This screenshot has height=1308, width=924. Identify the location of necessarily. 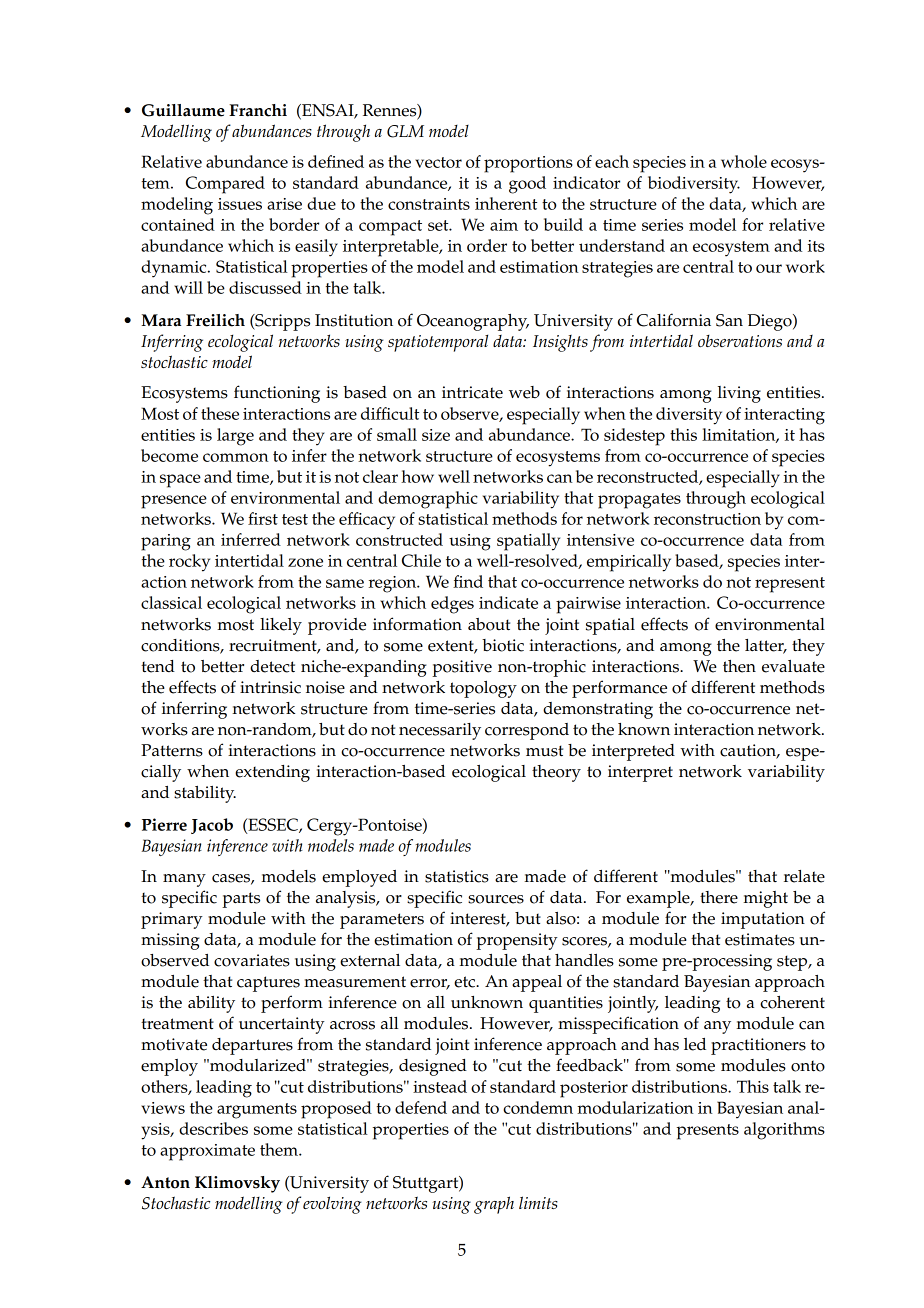
(440, 731).
